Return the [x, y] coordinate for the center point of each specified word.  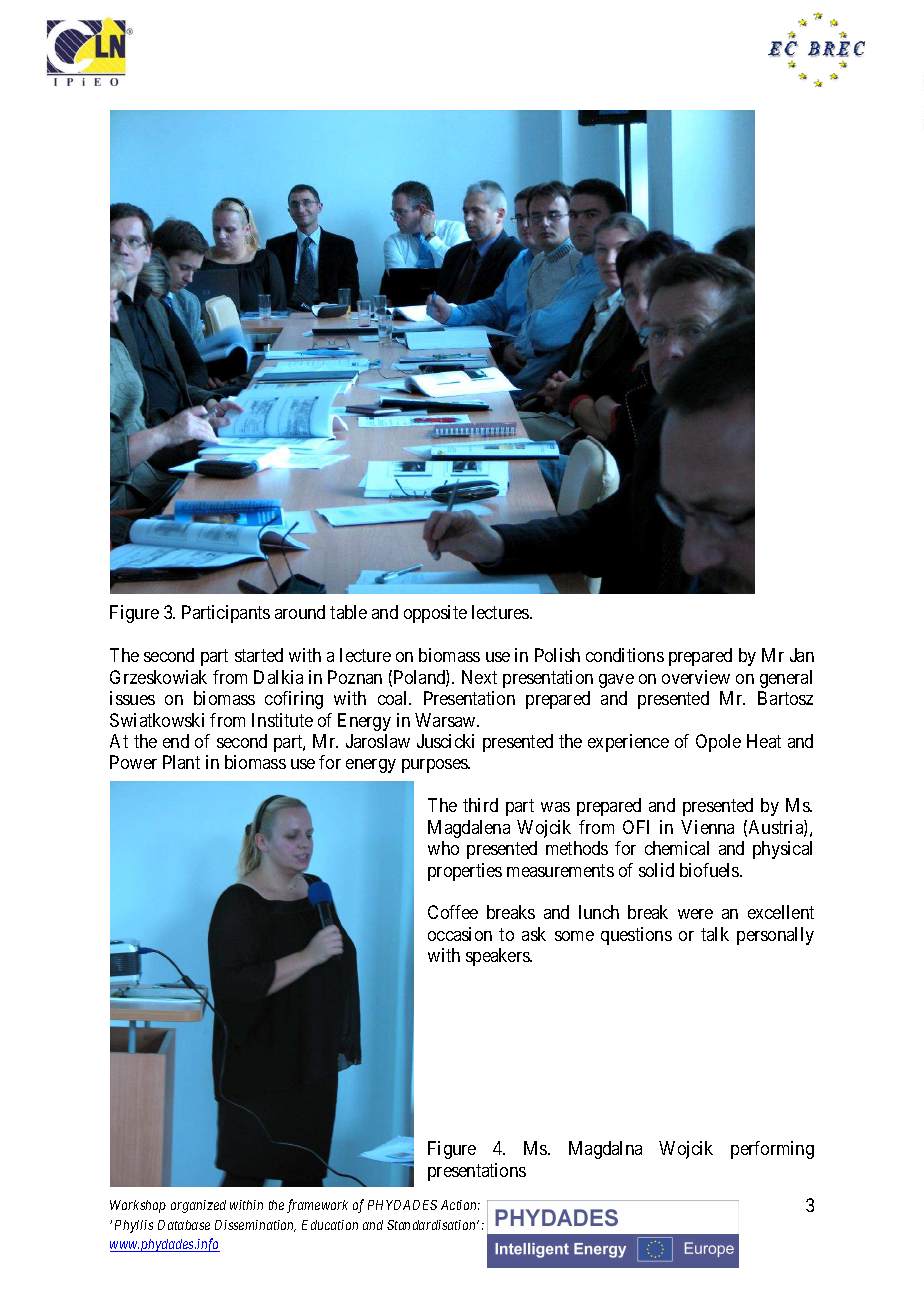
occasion [460, 934]
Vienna [707, 827]
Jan [802, 655]
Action [460, 1205]
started [259, 655]
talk [715, 934]
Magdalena [469, 829]
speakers [498, 957]
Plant [181, 762]
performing [772, 1150]
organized [198, 1206]
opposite [435, 614]
